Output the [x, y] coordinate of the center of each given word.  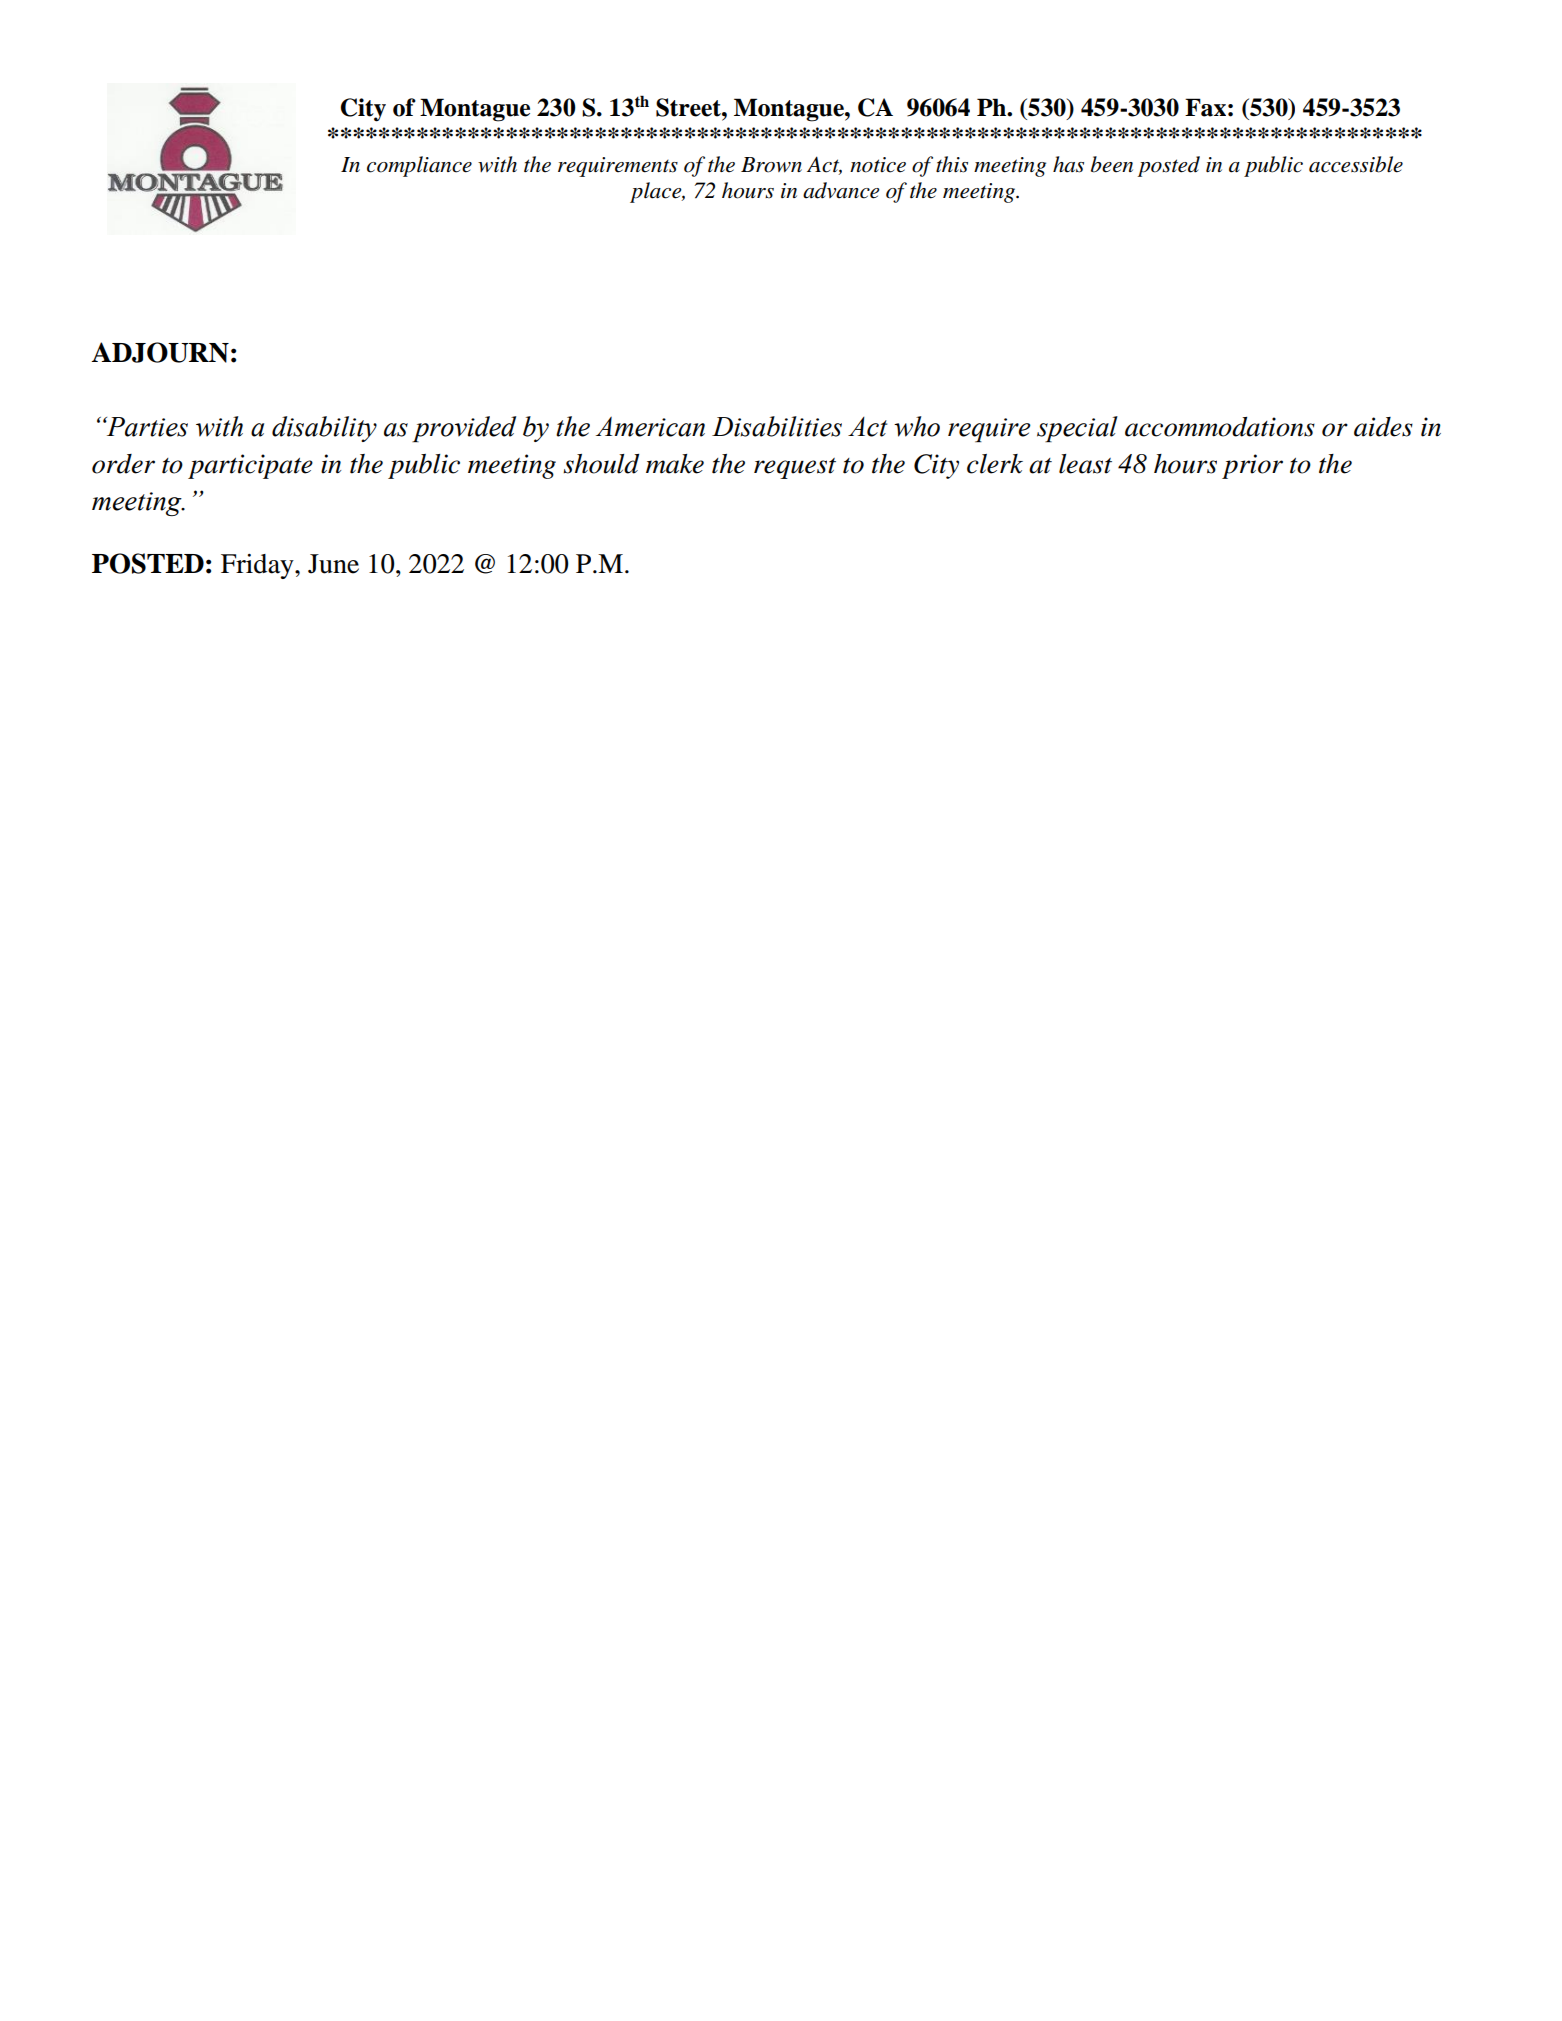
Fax [1205, 107]
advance [841, 190]
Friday [258, 566]
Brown [771, 165]
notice [878, 165]
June [333, 564]
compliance [419, 166]
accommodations [1220, 427]
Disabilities [777, 426]
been [1112, 164]
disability [324, 429]
